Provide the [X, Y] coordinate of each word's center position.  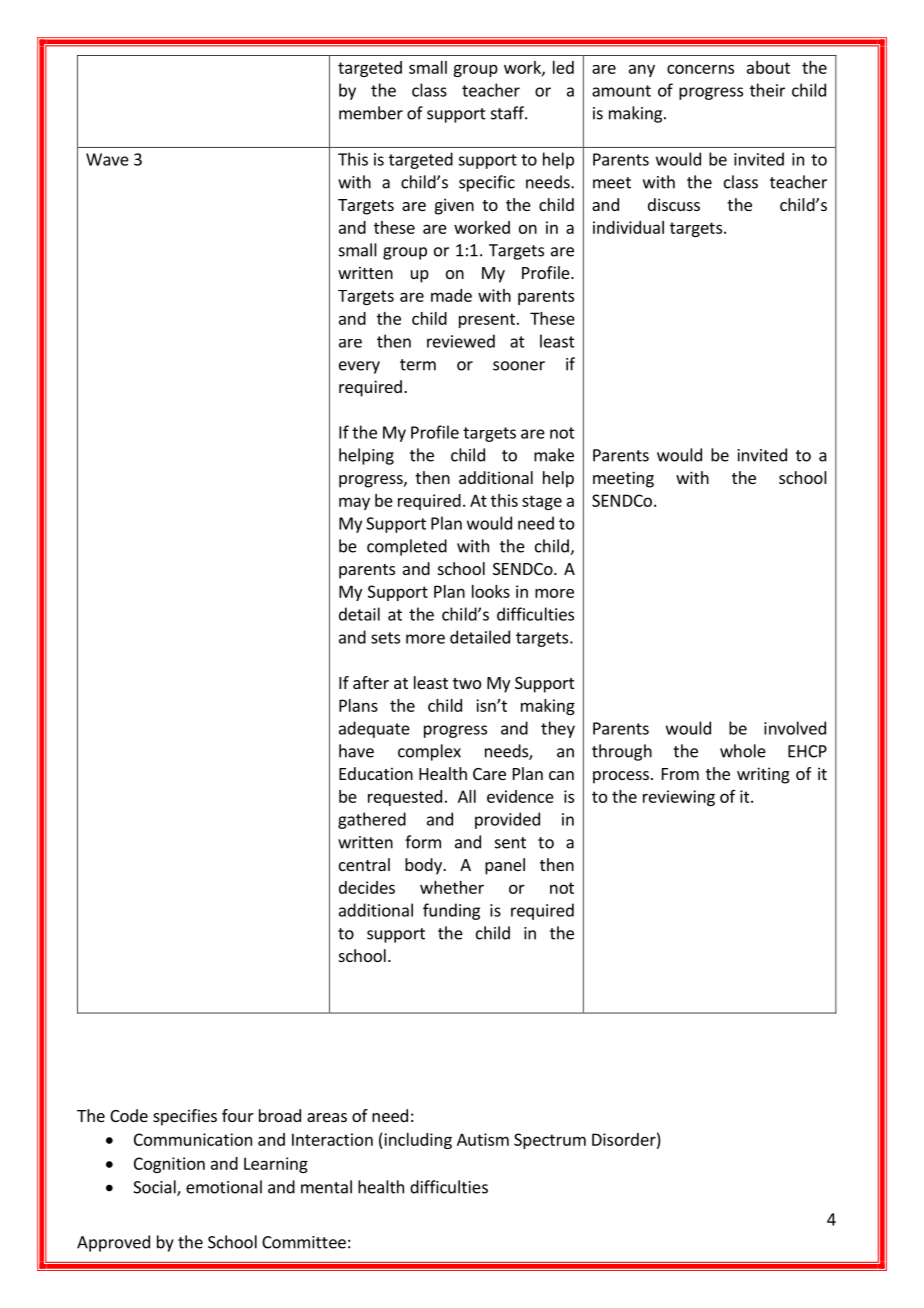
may [354, 503]
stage [542, 502]
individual [628, 227]
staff [508, 113]
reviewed [461, 341]
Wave [107, 159]
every [359, 367]
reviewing [679, 798]
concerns [700, 69]
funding [451, 911]
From [680, 774]
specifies [185, 1117]
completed [407, 547]
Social [155, 1188]
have [356, 751]
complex [429, 752]
